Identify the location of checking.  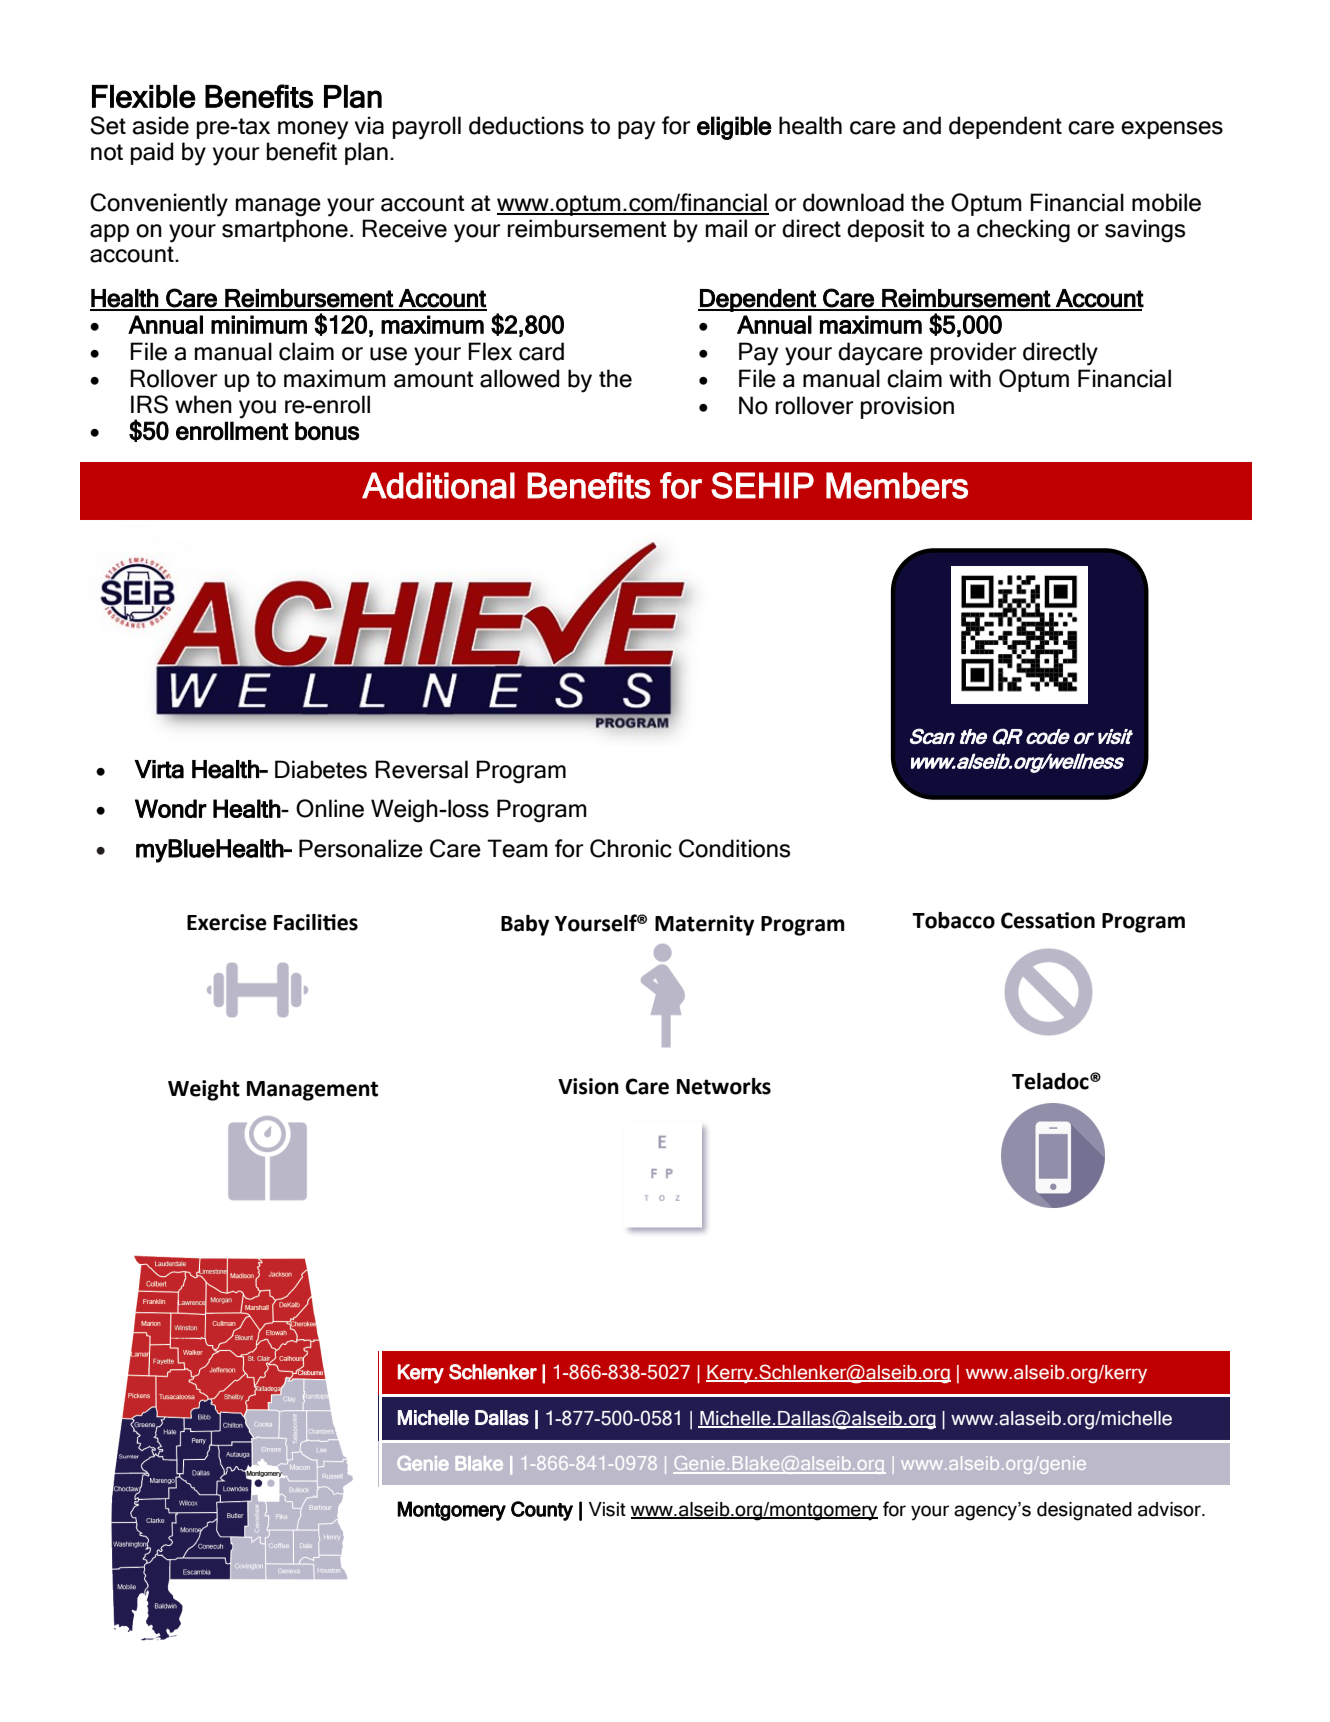
(1023, 231).
